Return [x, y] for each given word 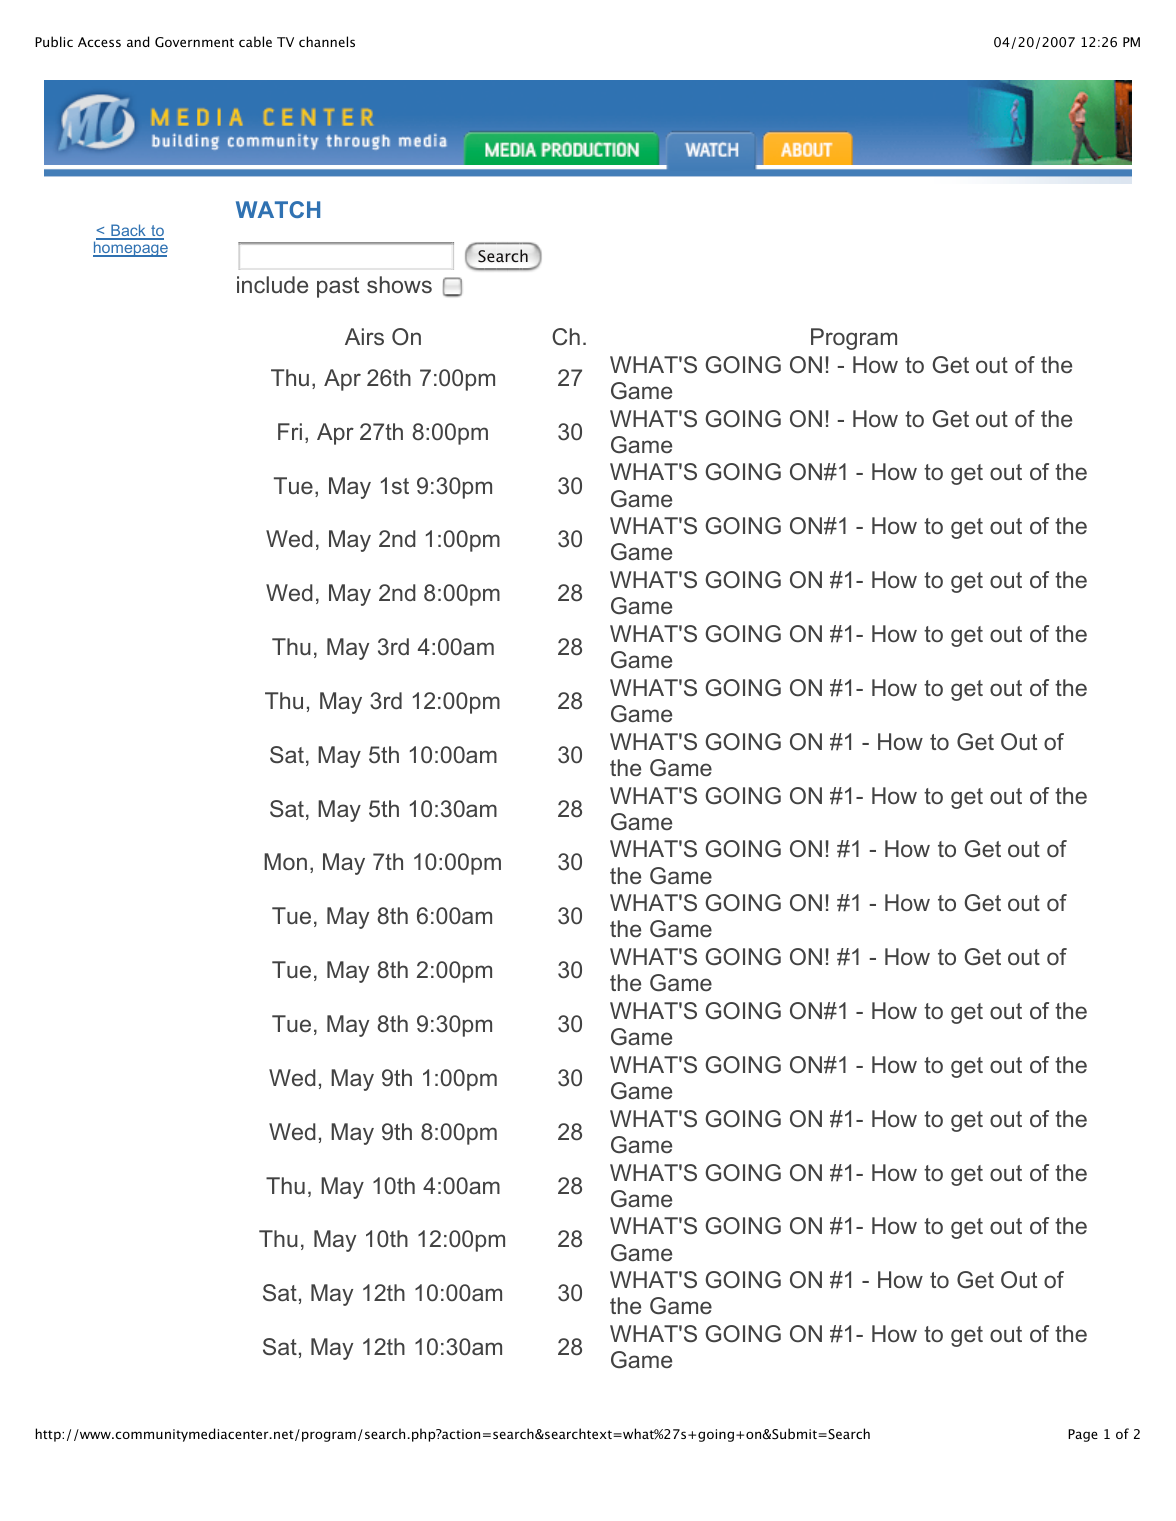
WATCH [278, 209]
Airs [364, 336]
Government [194, 42]
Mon [285, 861]
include [272, 284]
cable [255, 41]
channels [327, 41]
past [338, 287]
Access [99, 42]
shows [399, 284]
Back [128, 231]
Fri [290, 431]
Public [54, 41]
